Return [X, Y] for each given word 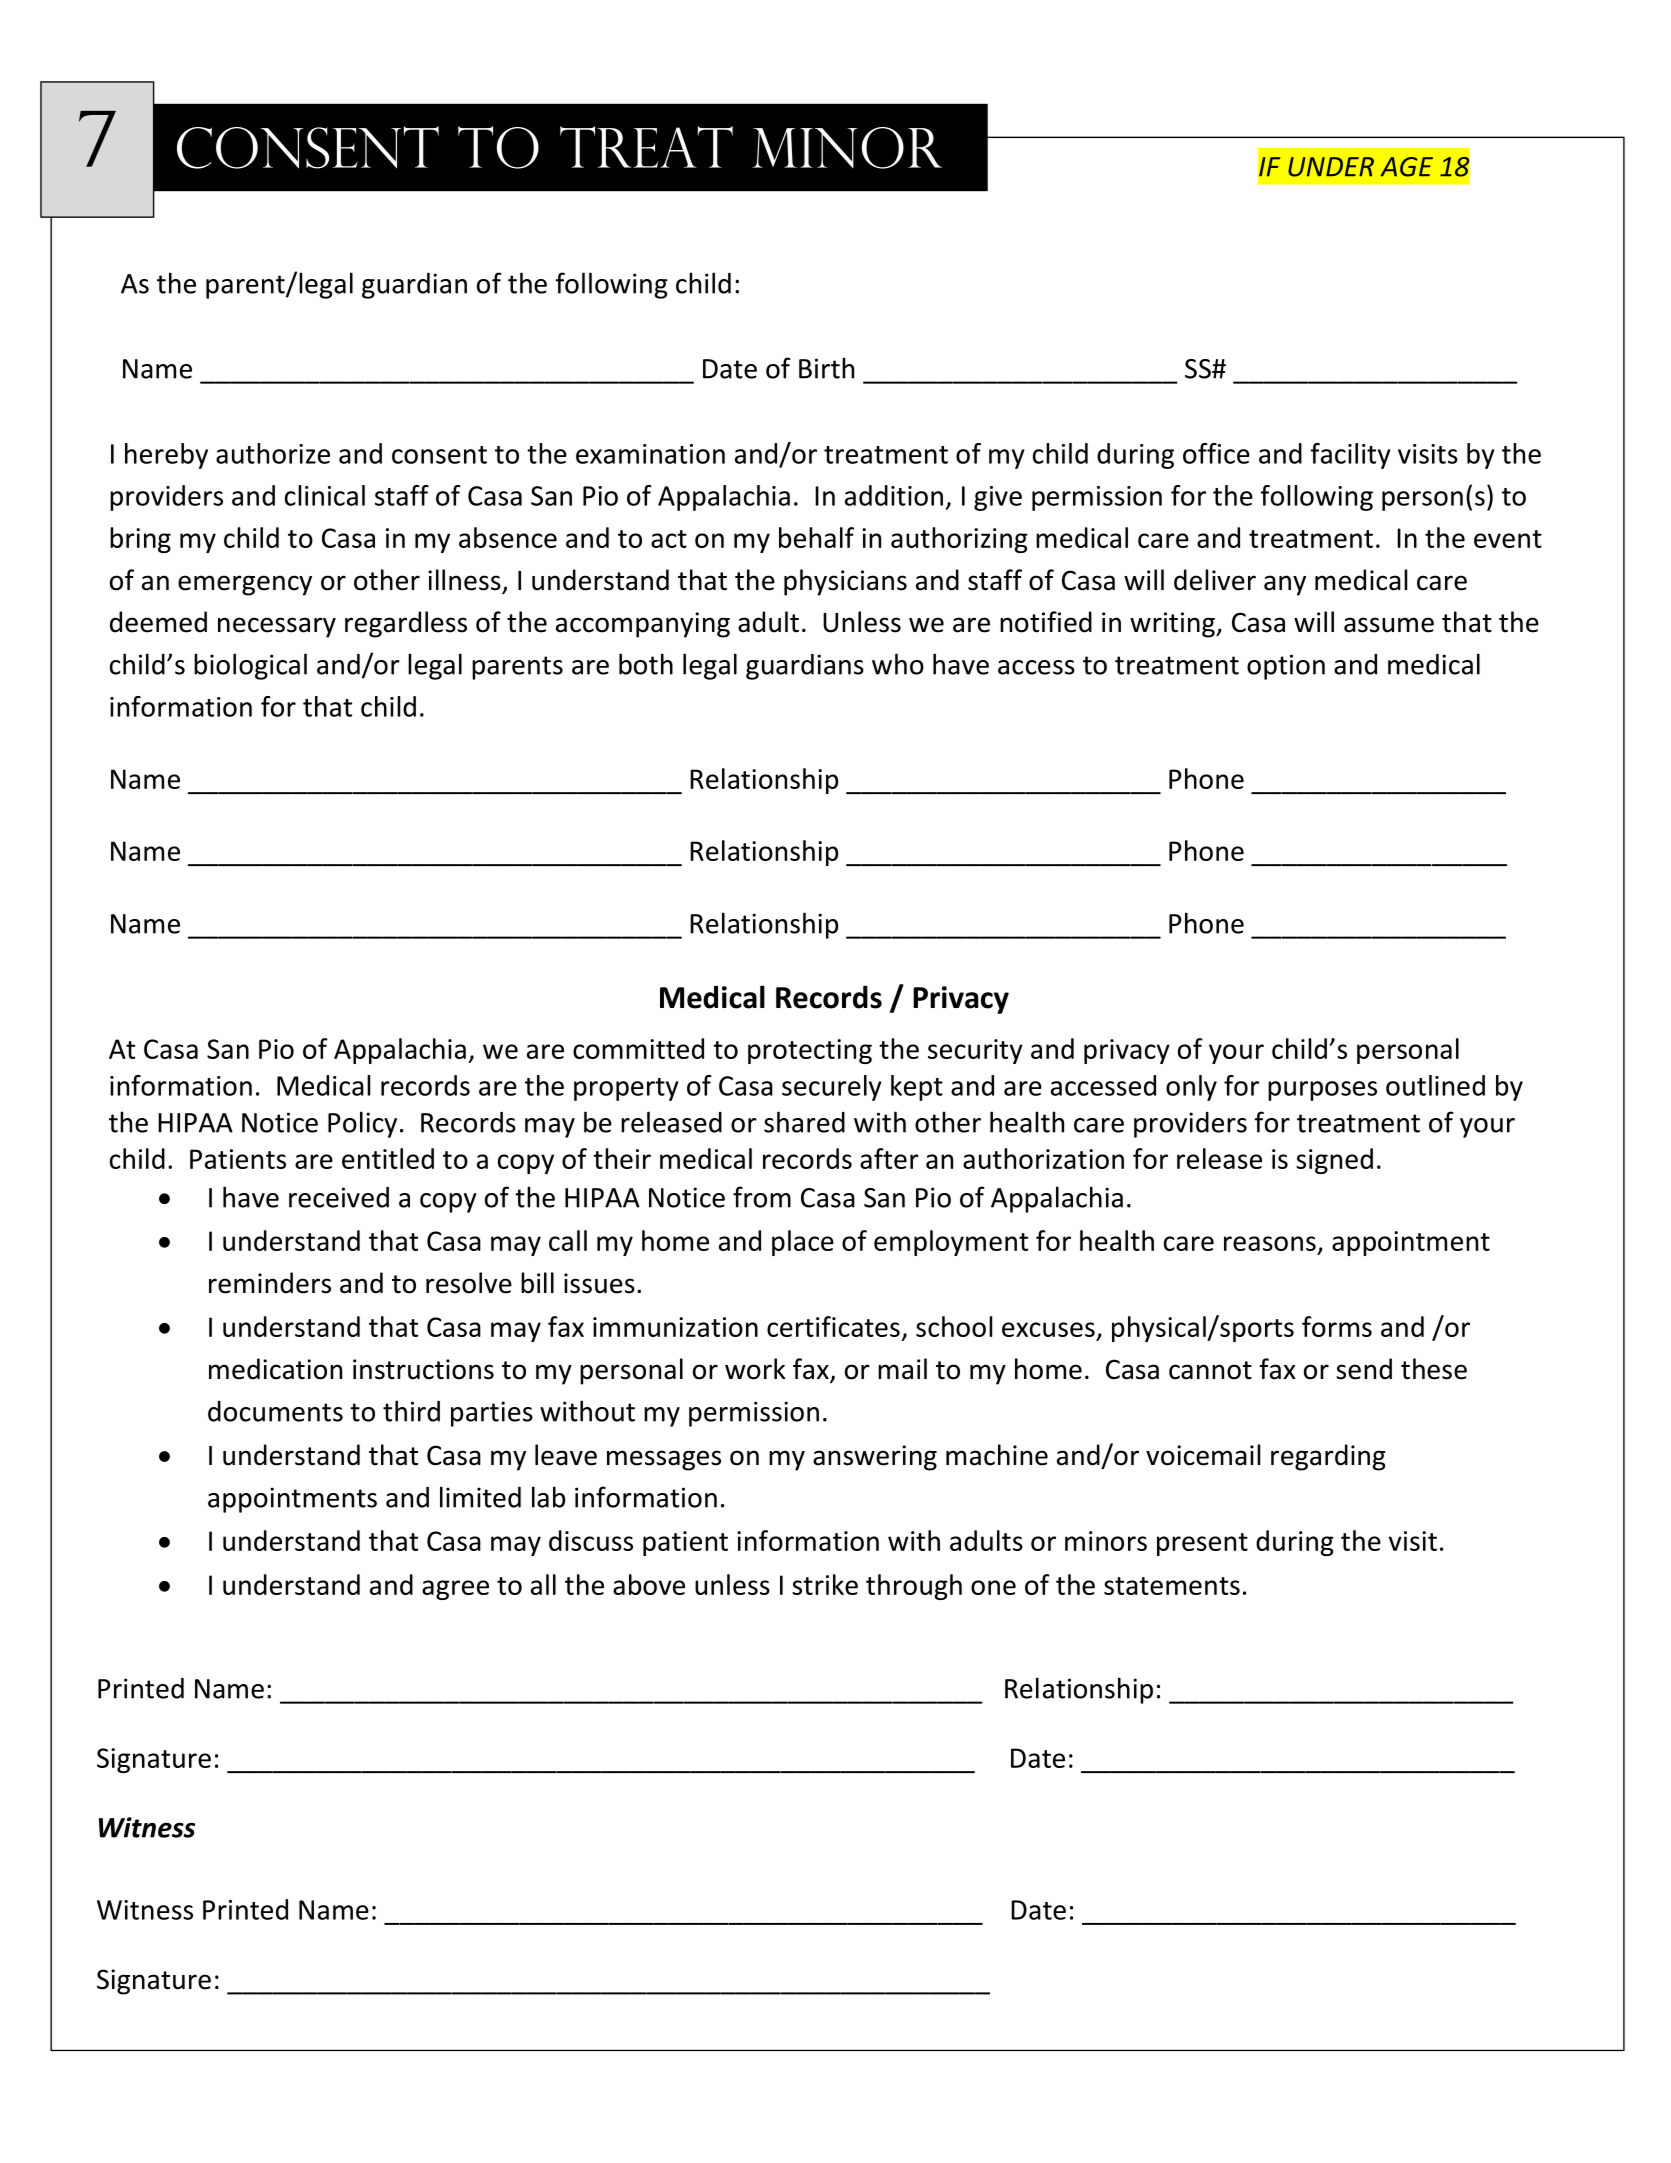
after [889, 1158]
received [339, 1197]
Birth [826, 368]
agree [455, 1590]
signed [1334, 1161]
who [898, 664]
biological [250, 666]
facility [1351, 456]
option [1286, 667]
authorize [273, 453]
